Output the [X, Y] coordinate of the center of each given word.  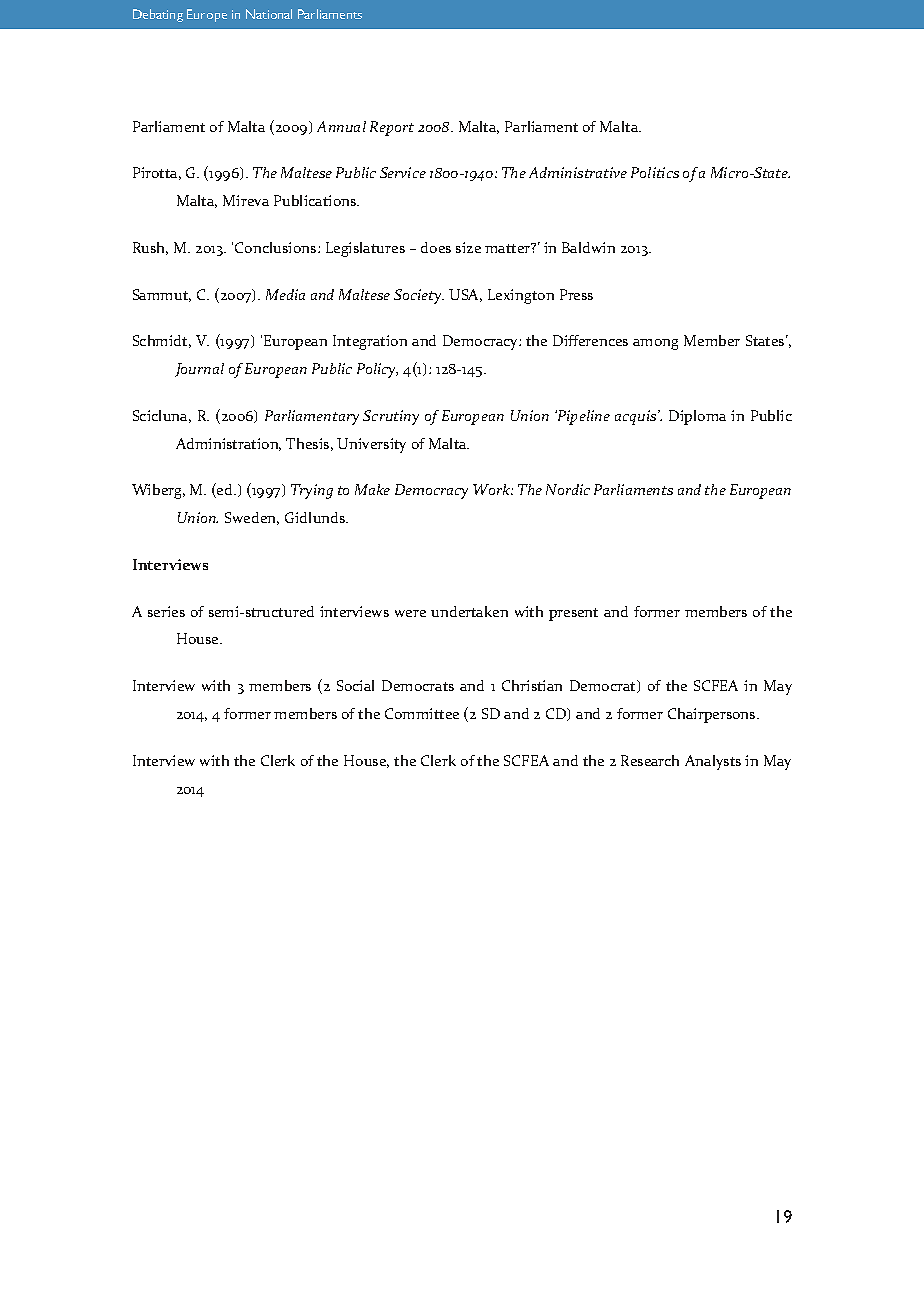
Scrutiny [391, 417]
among [655, 344]
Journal [199, 370]
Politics [655, 172]
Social [355, 685]
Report [392, 128]
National [269, 14]
